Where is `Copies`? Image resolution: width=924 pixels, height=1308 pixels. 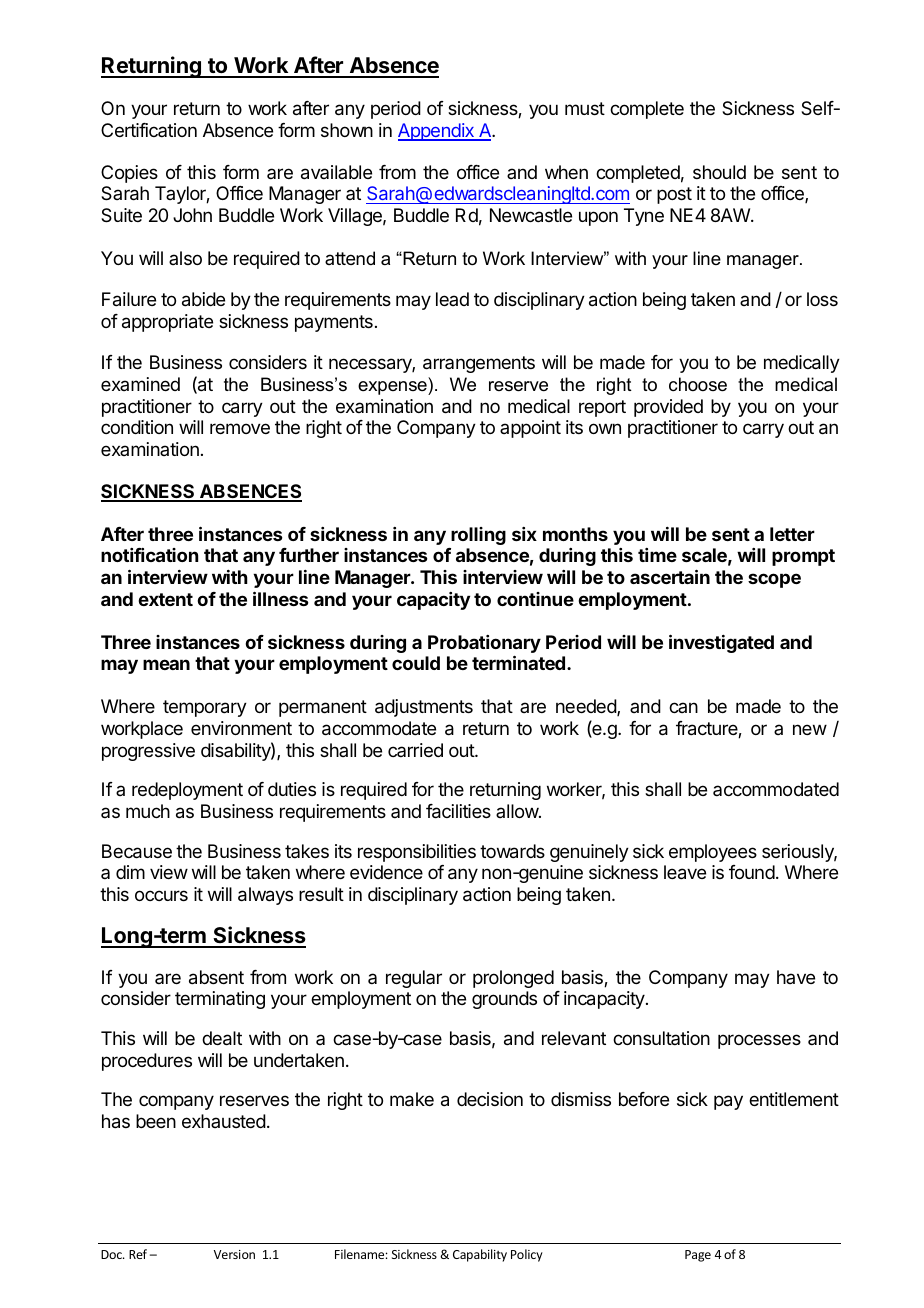
Copies is located at coordinates (129, 174).
